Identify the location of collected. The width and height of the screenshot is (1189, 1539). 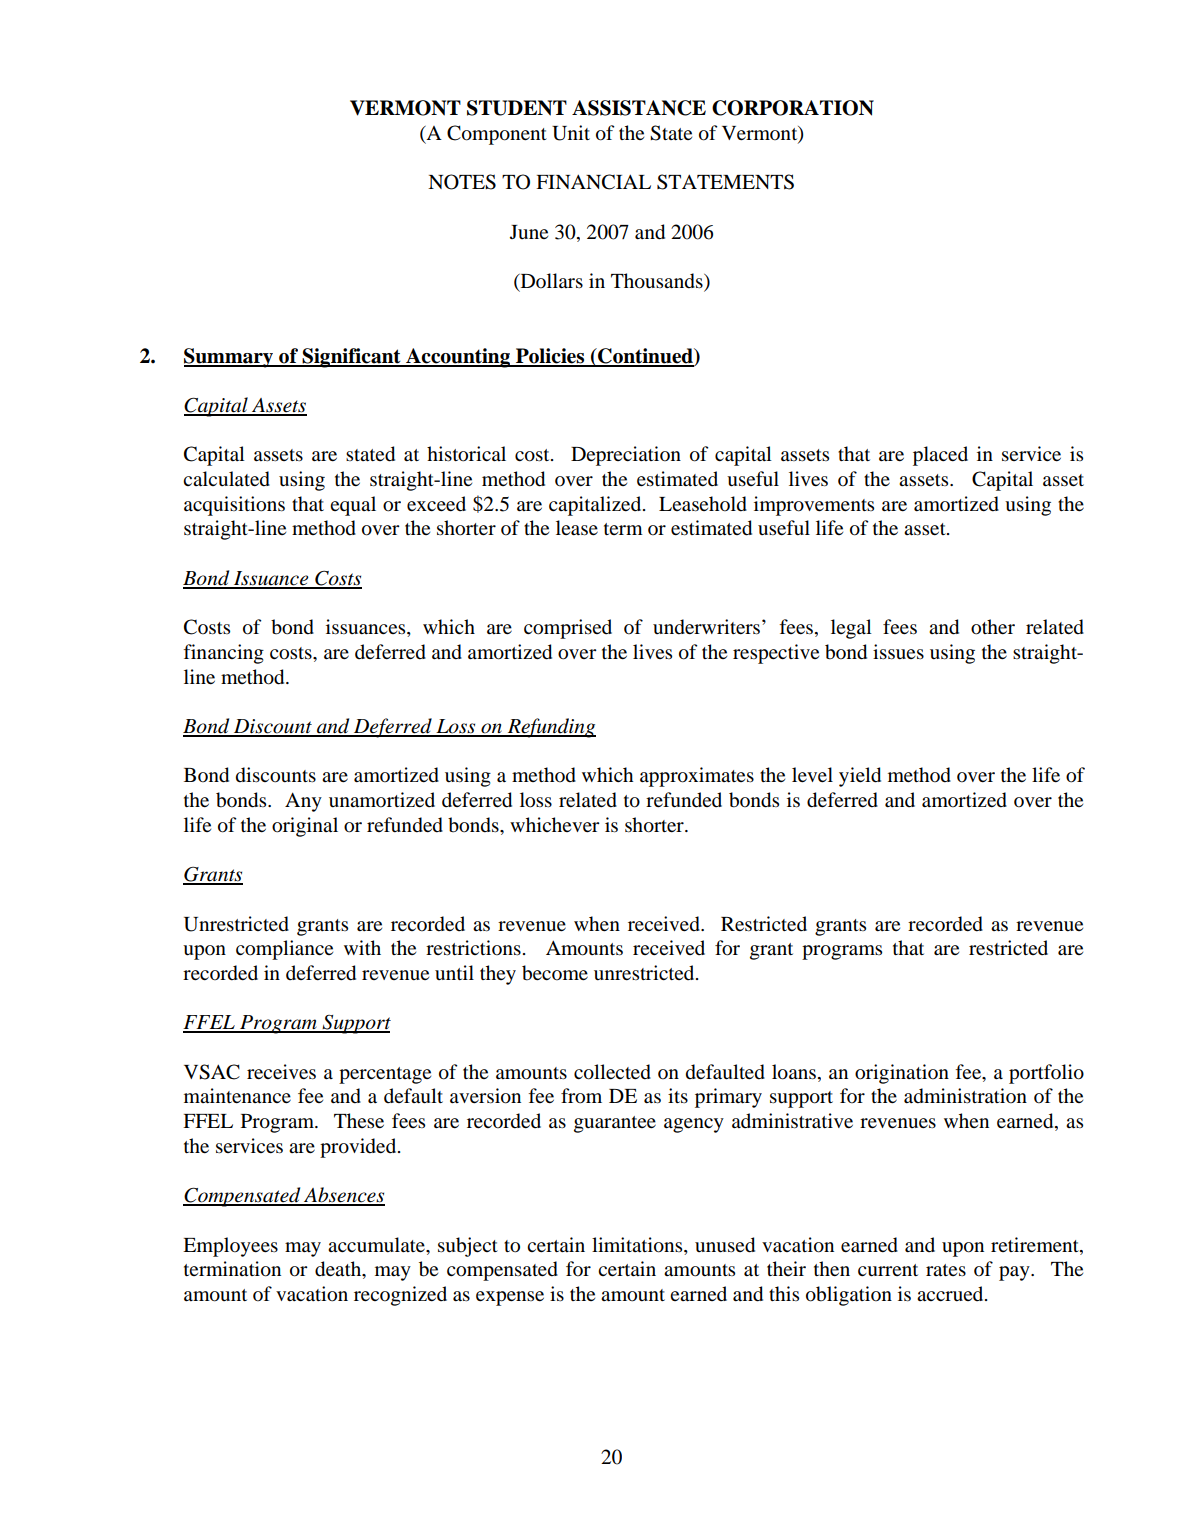
(612, 1072).
